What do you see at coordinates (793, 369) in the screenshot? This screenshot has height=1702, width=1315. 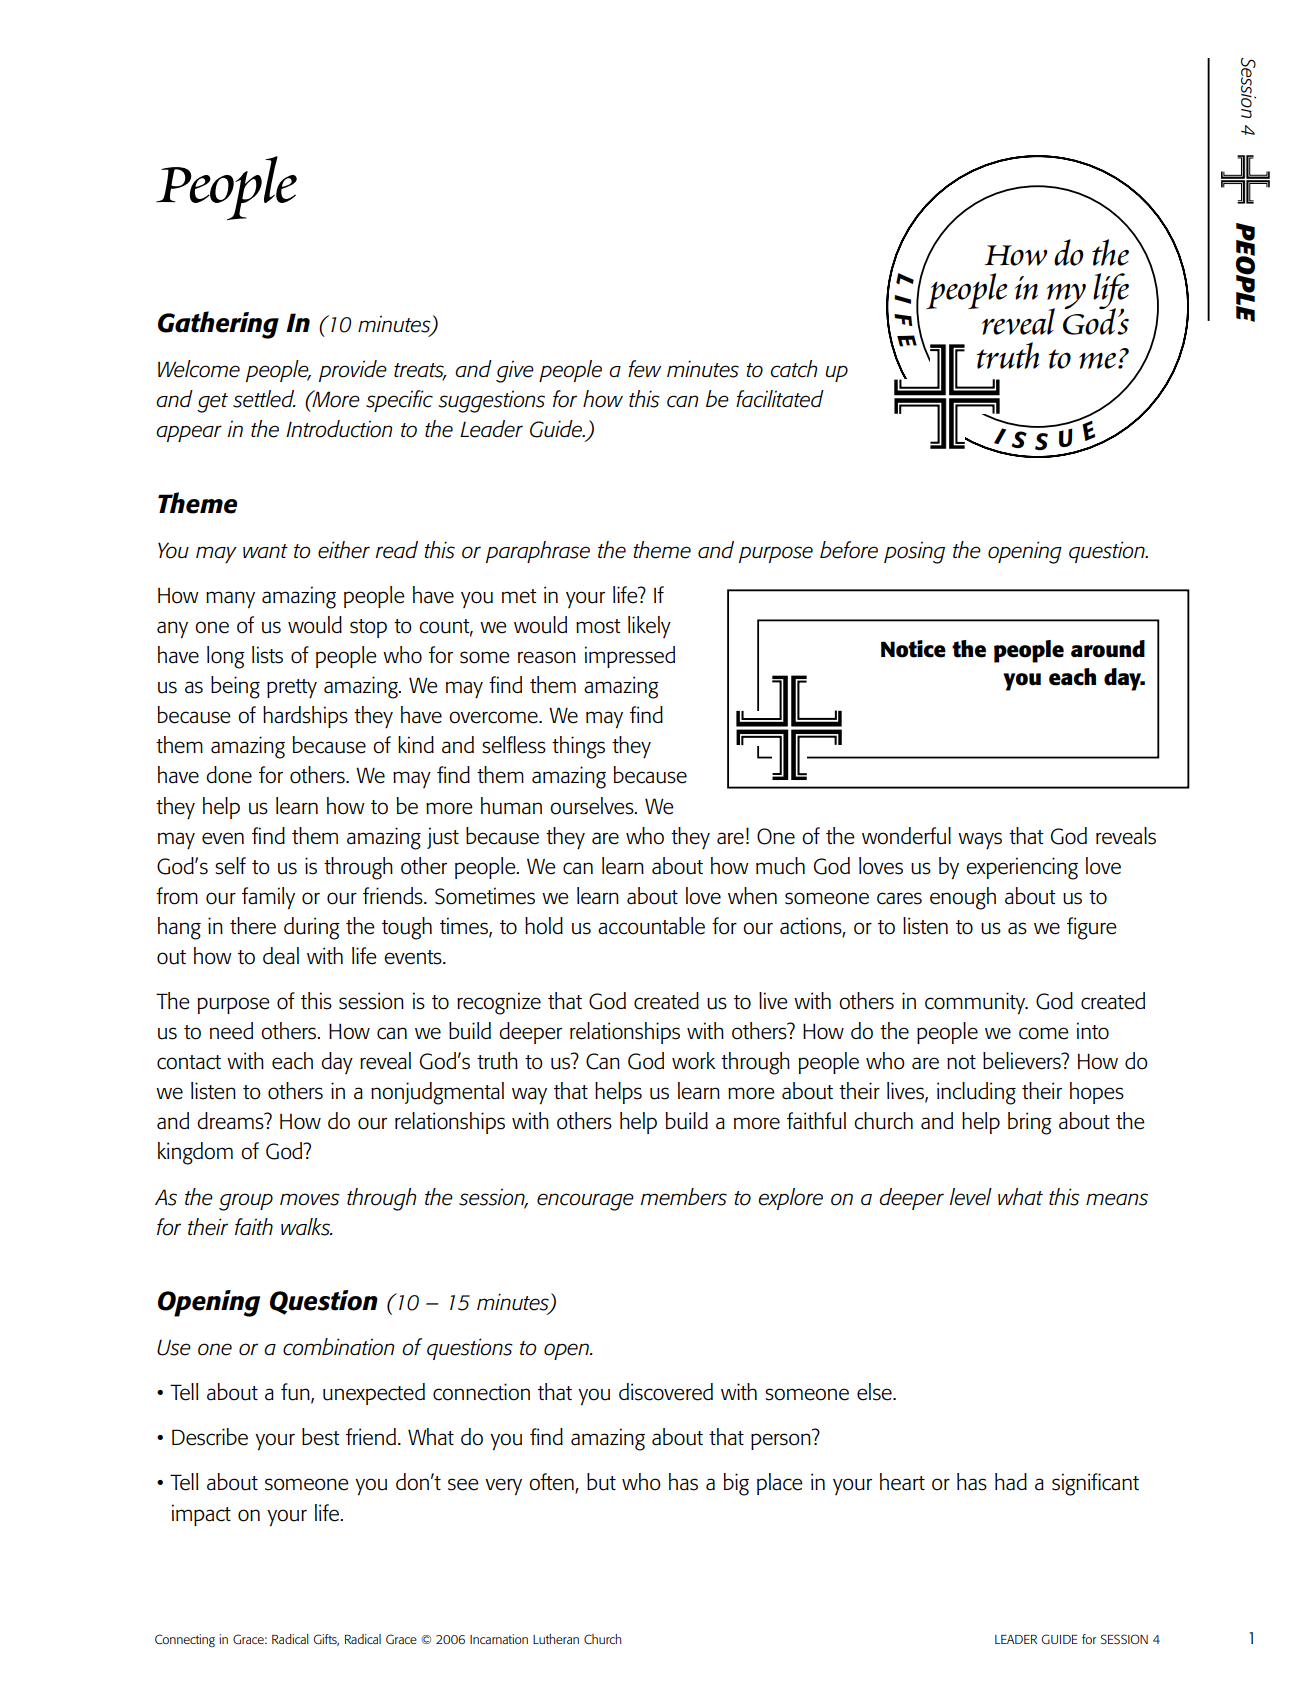 I see `catch` at bounding box center [793, 369].
